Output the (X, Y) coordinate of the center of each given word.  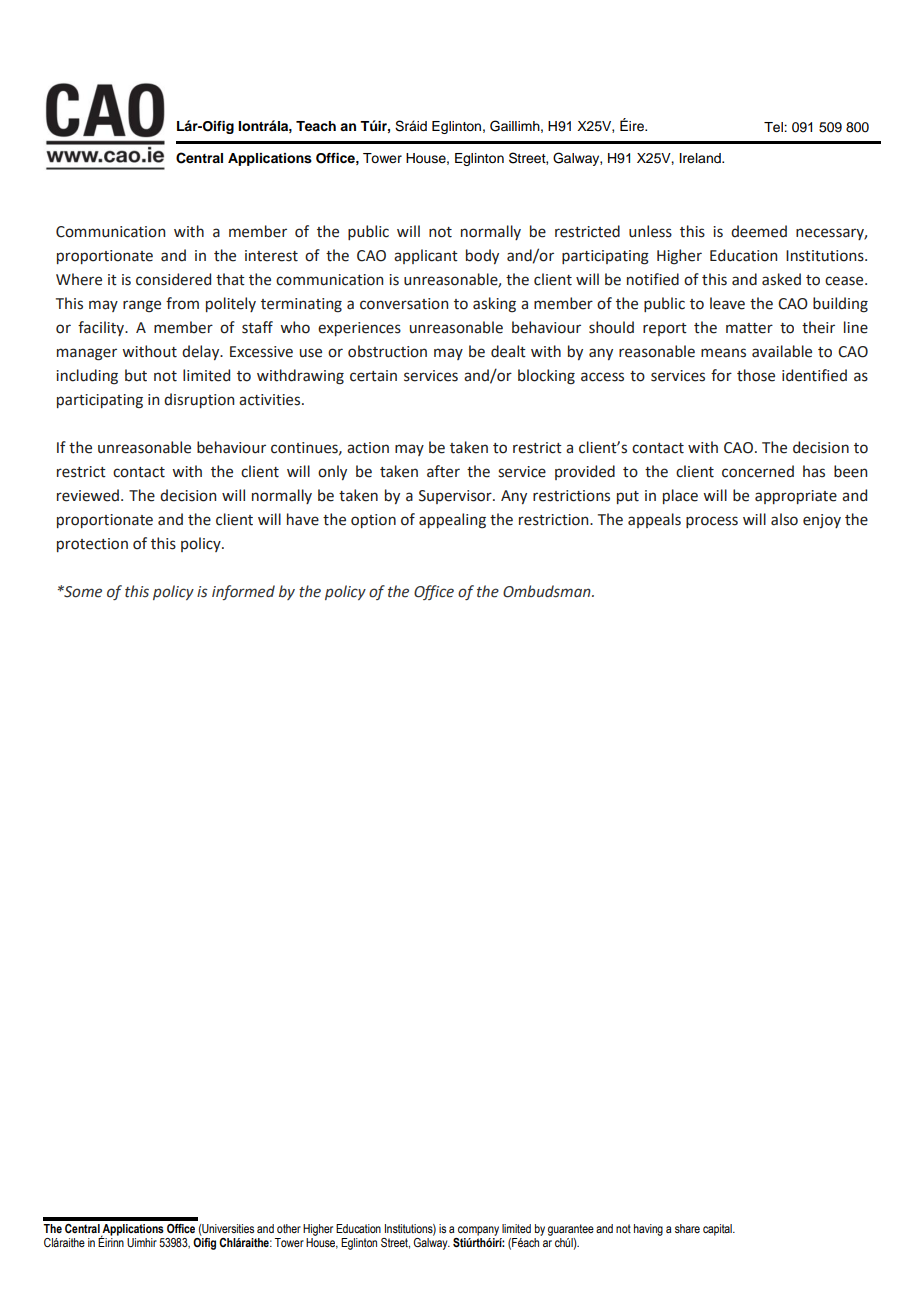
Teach (316, 126)
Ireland (701, 158)
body (482, 256)
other (289, 1228)
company (478, 1231)
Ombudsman (548, 591)
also (784, 519)
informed (243, 592)
